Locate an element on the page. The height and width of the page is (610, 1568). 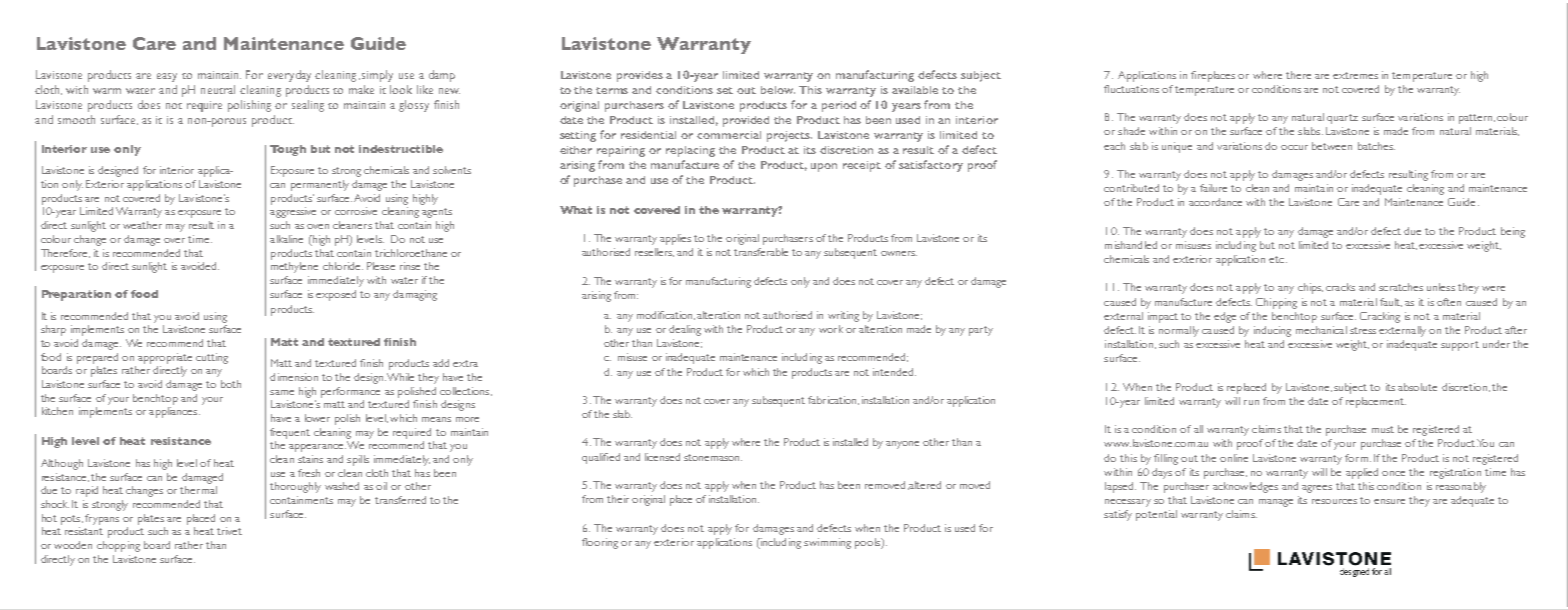
resources is located at coordinates (1334, 501).
